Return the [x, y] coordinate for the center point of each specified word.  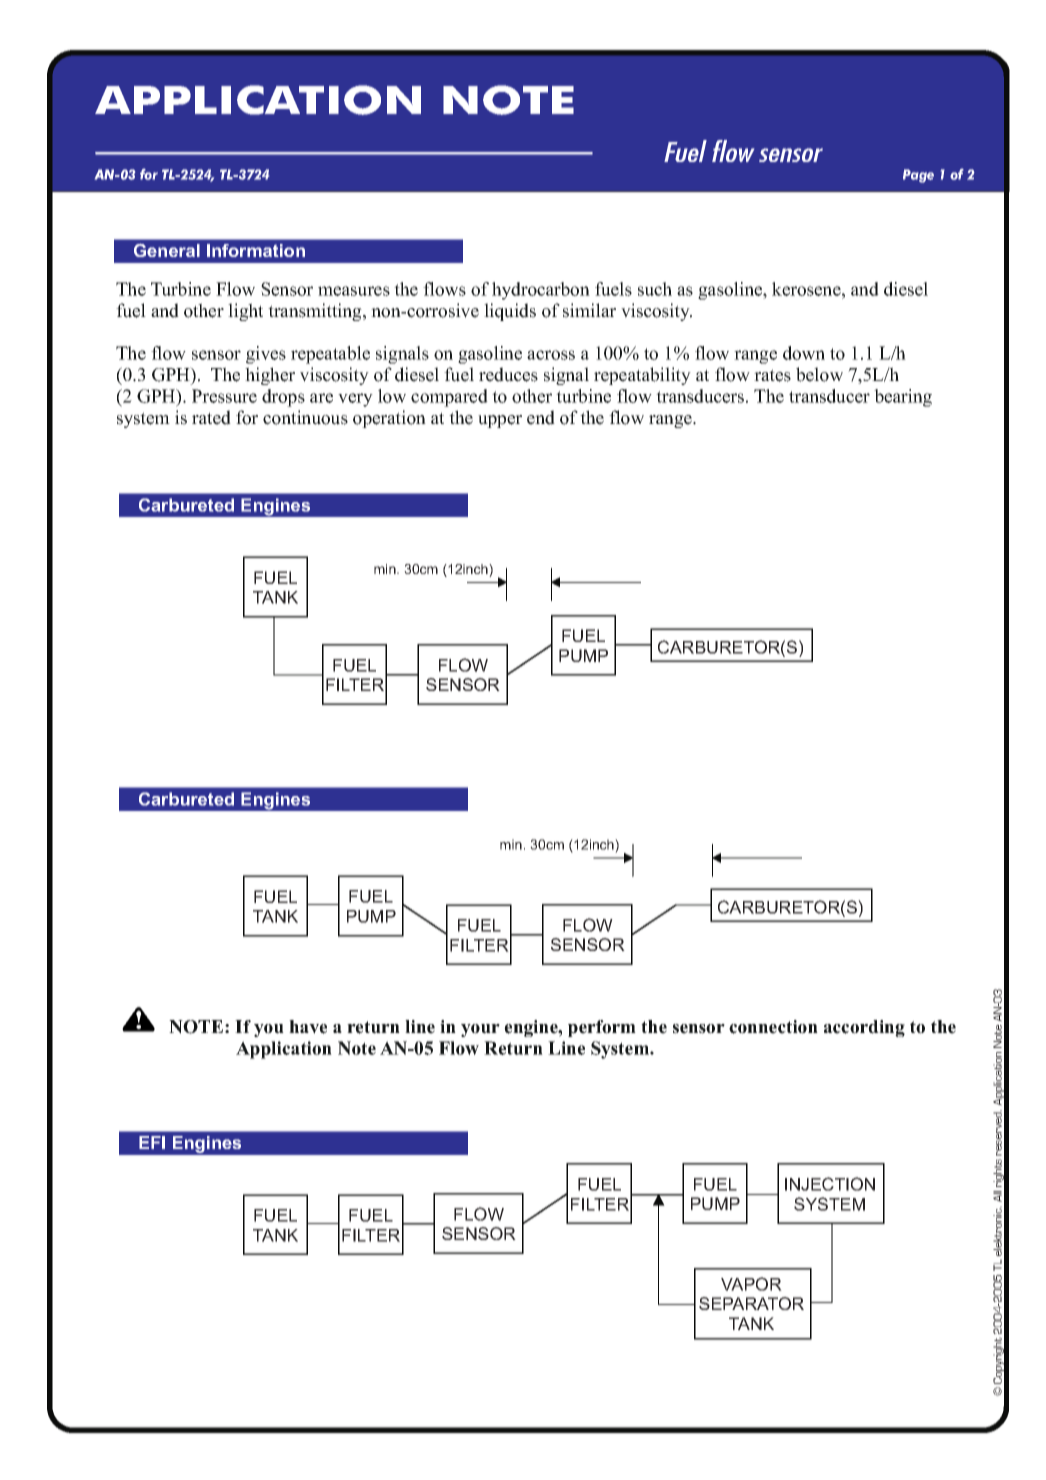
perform [602, 1028]
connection [773, 1027]
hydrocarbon [541, 291]
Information [256, 250]
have [308, 1027]
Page [918, 176]
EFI [152, 1142]
